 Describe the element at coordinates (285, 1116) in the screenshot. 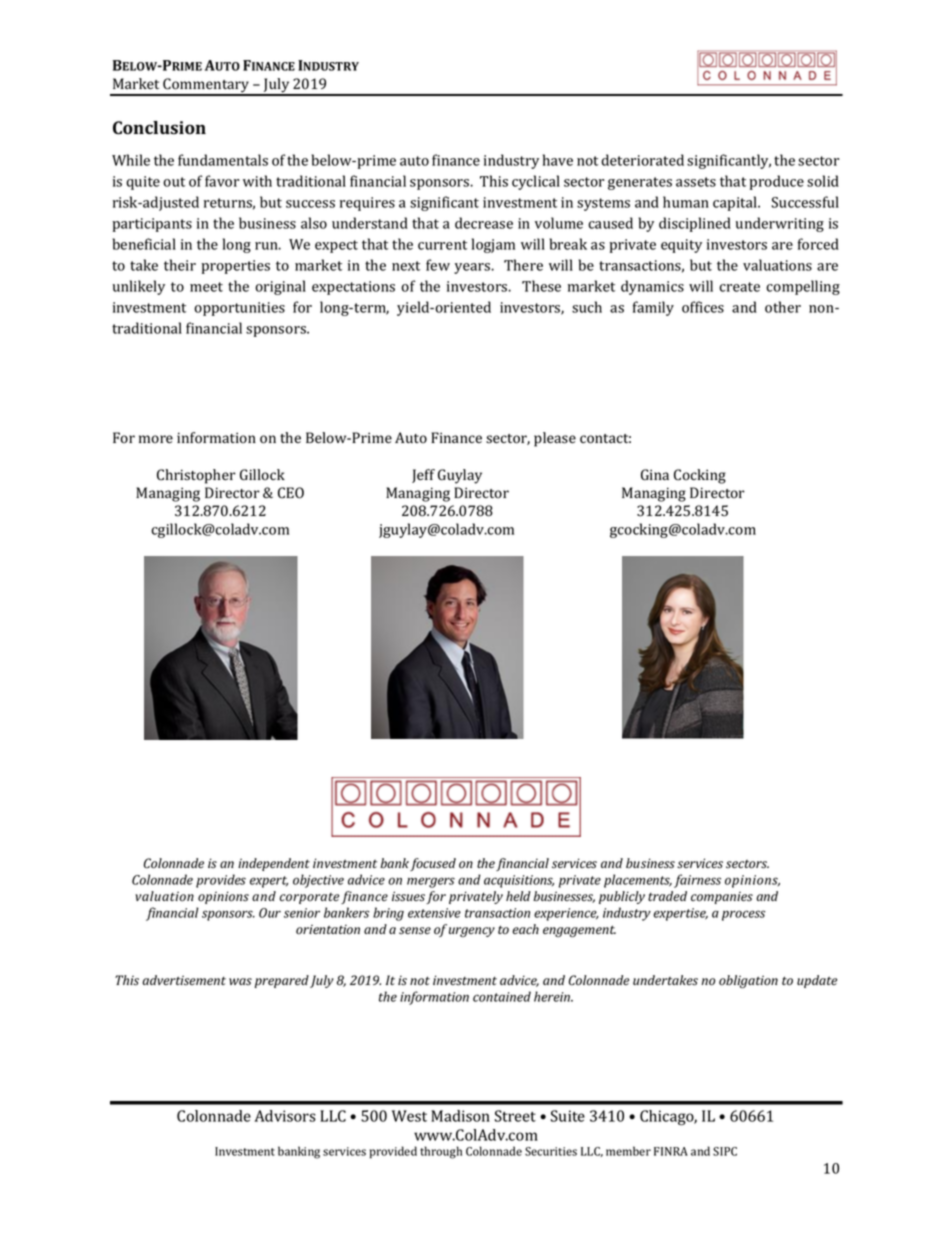

I see `Advisors` at that location.
